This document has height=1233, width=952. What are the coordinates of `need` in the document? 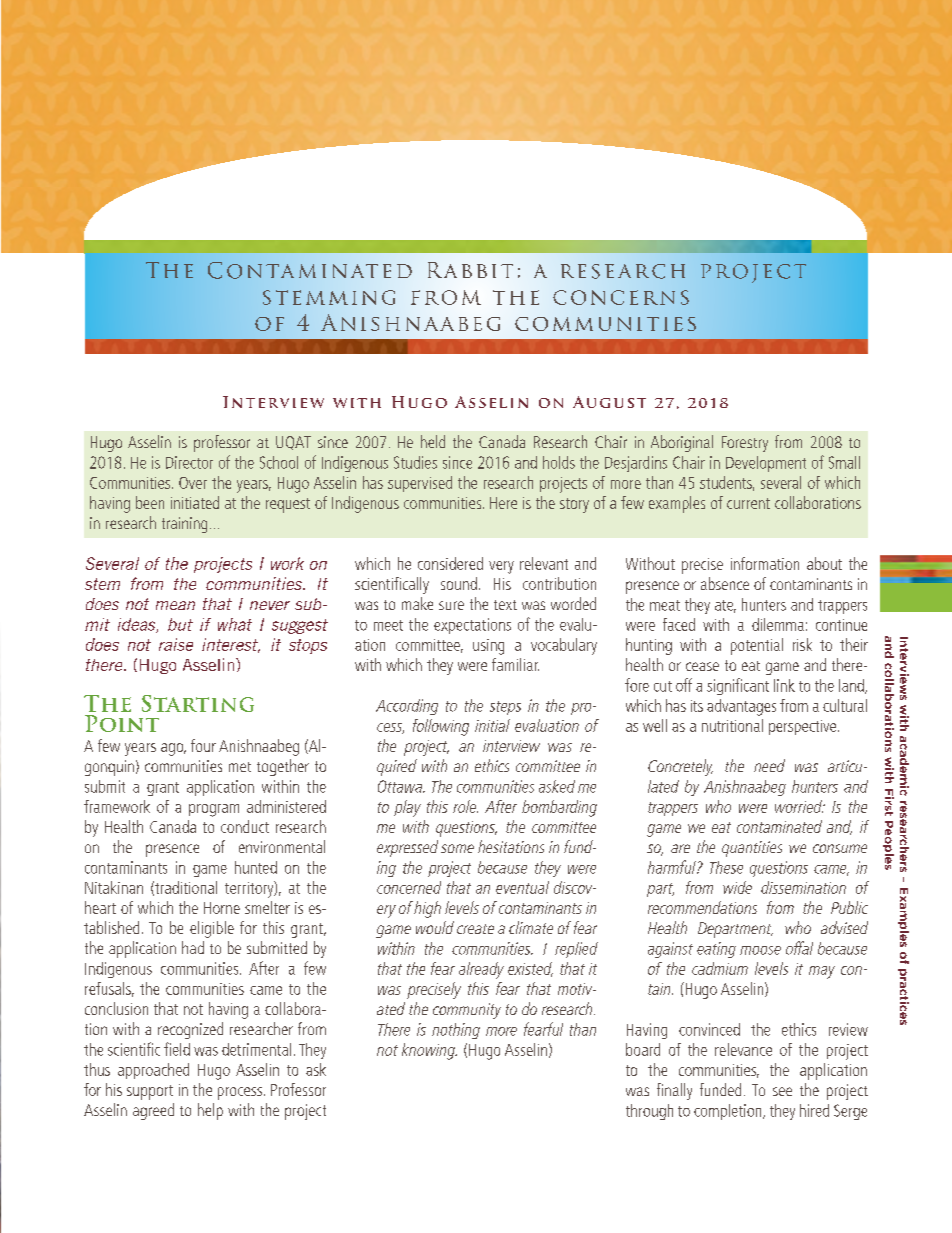 It's located at (769, 765).
